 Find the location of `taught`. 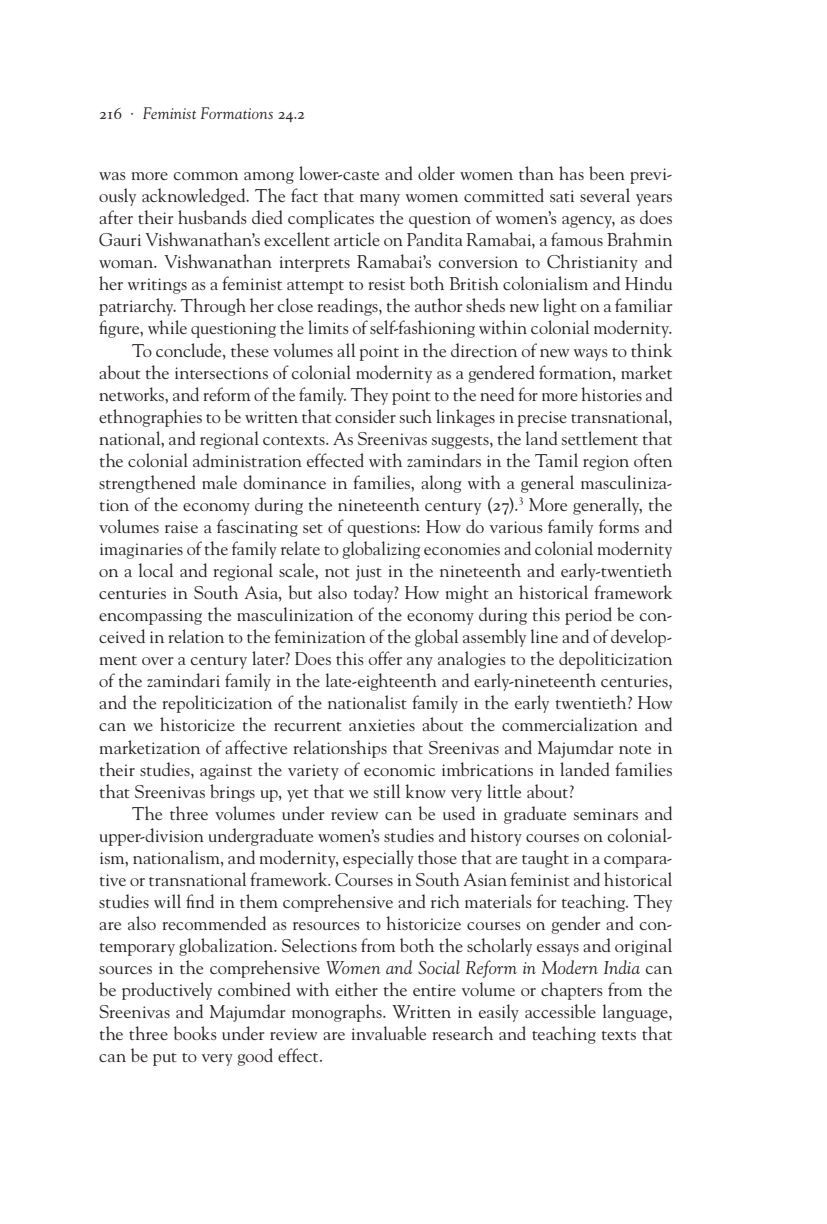

taught is located at coordinates (545, 859).
